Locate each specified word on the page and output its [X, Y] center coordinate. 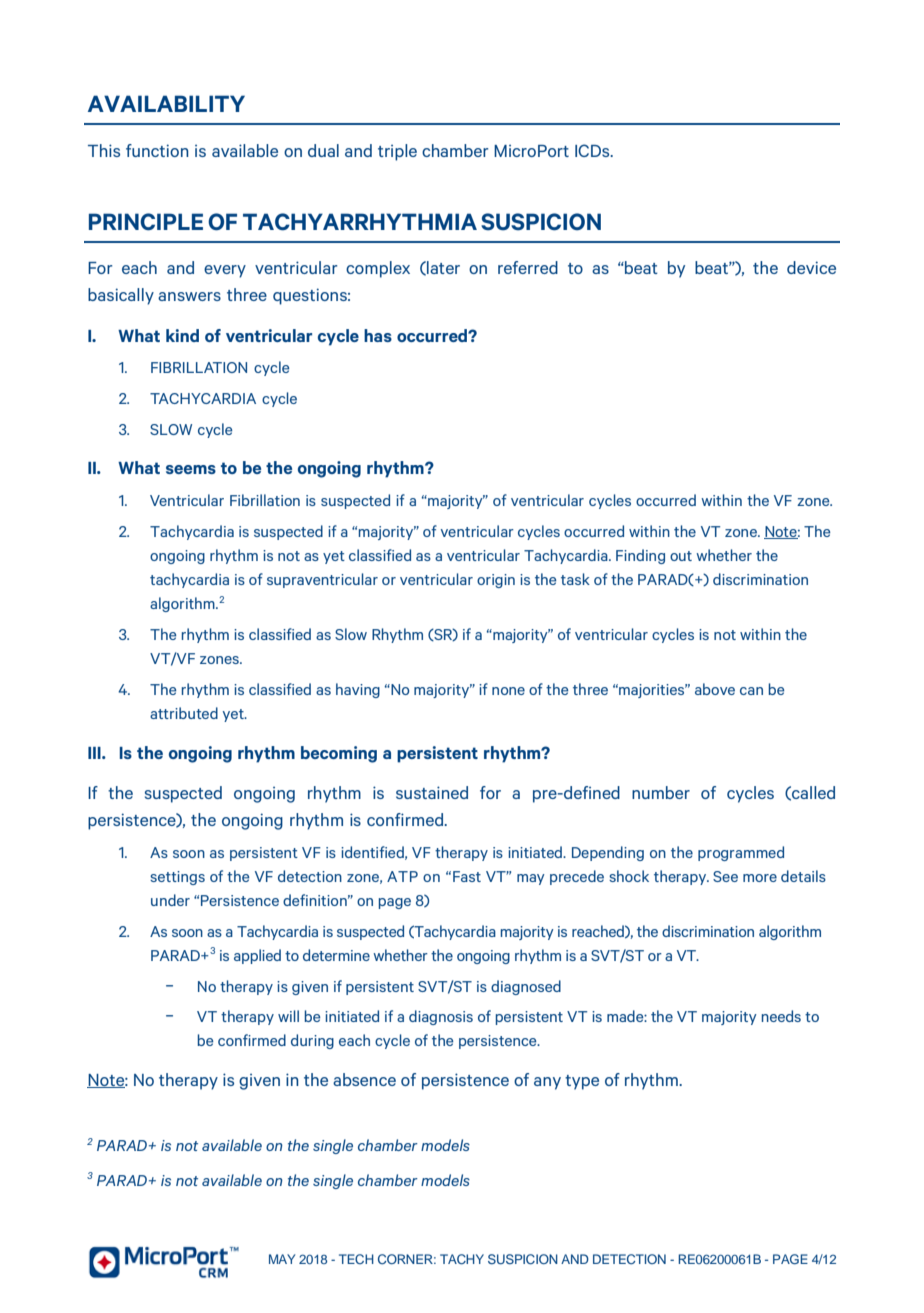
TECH [356, 1259]
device [811, 267]
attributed [184, 713]
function [157, 150]
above [715, 689]
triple [397, 152]
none [508, 691]
